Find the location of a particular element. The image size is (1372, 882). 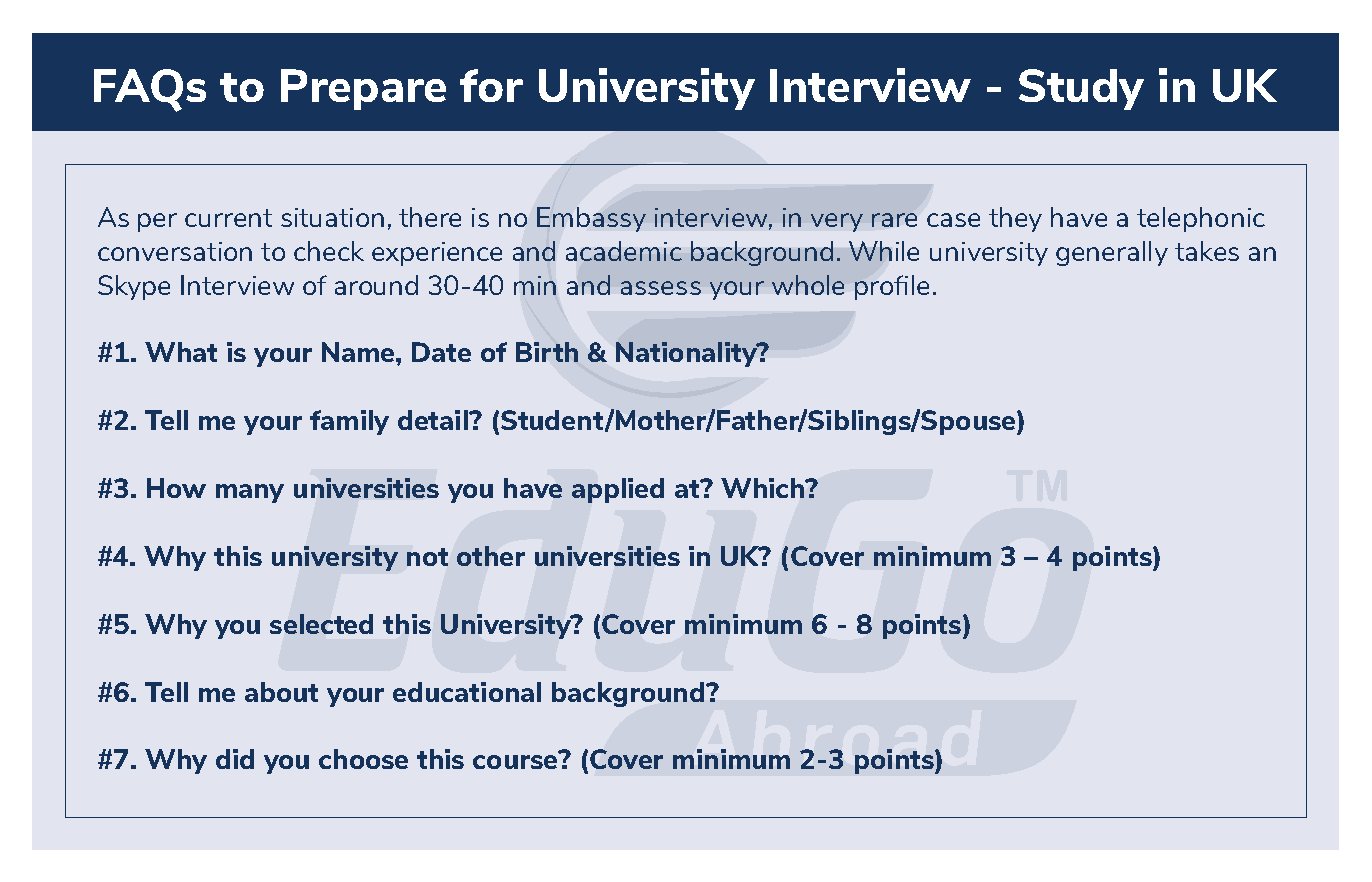

educational is located at coordinates (467, 692).
